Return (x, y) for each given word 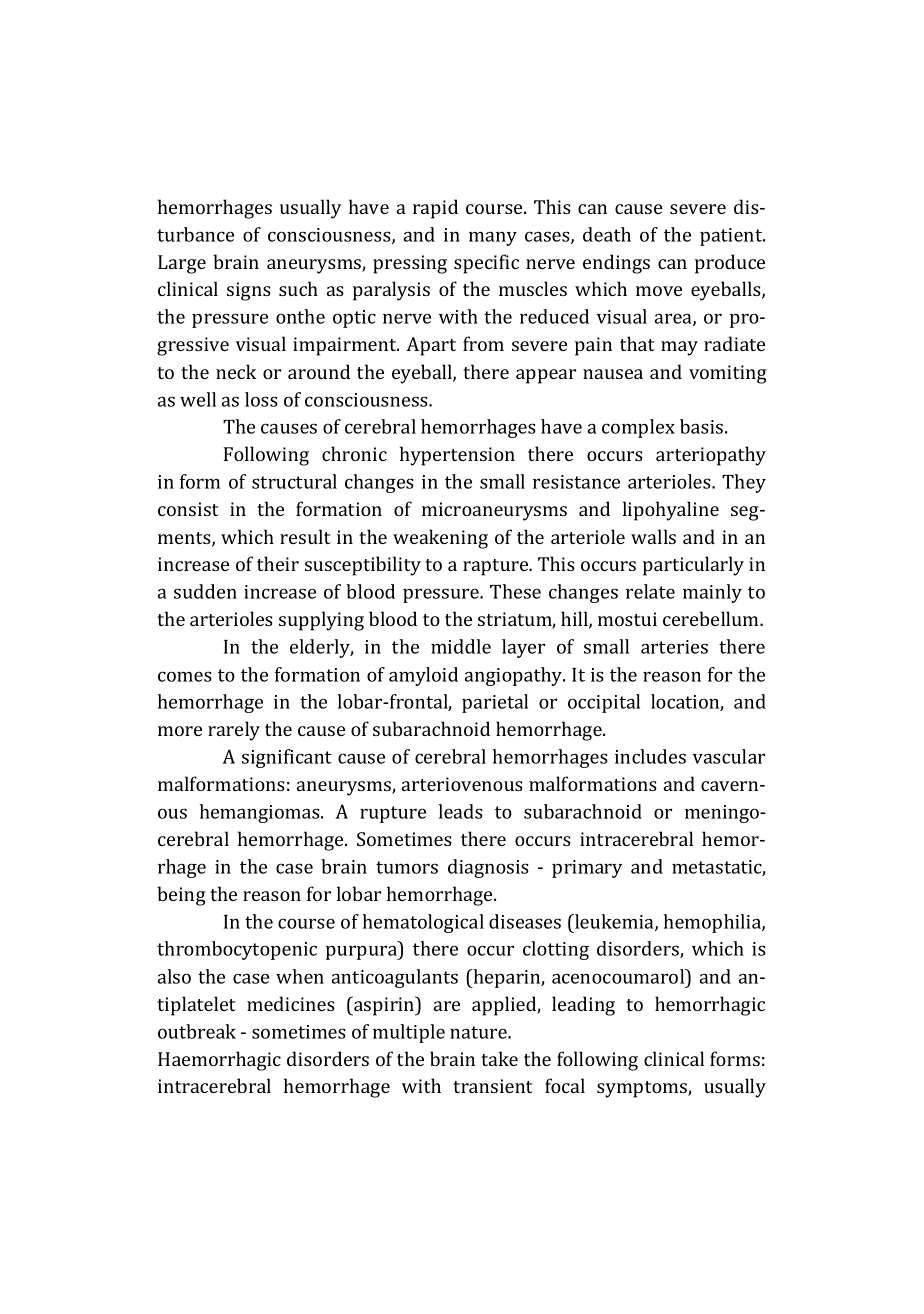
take (499, 1058)
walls (653, 536)
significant (287, 758)
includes (650, 756)
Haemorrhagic (219, 1061)
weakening (440, 539)
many (493, 238)
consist (188, 509)
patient (732, 237)
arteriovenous (462, 784)
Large (182, 264)
